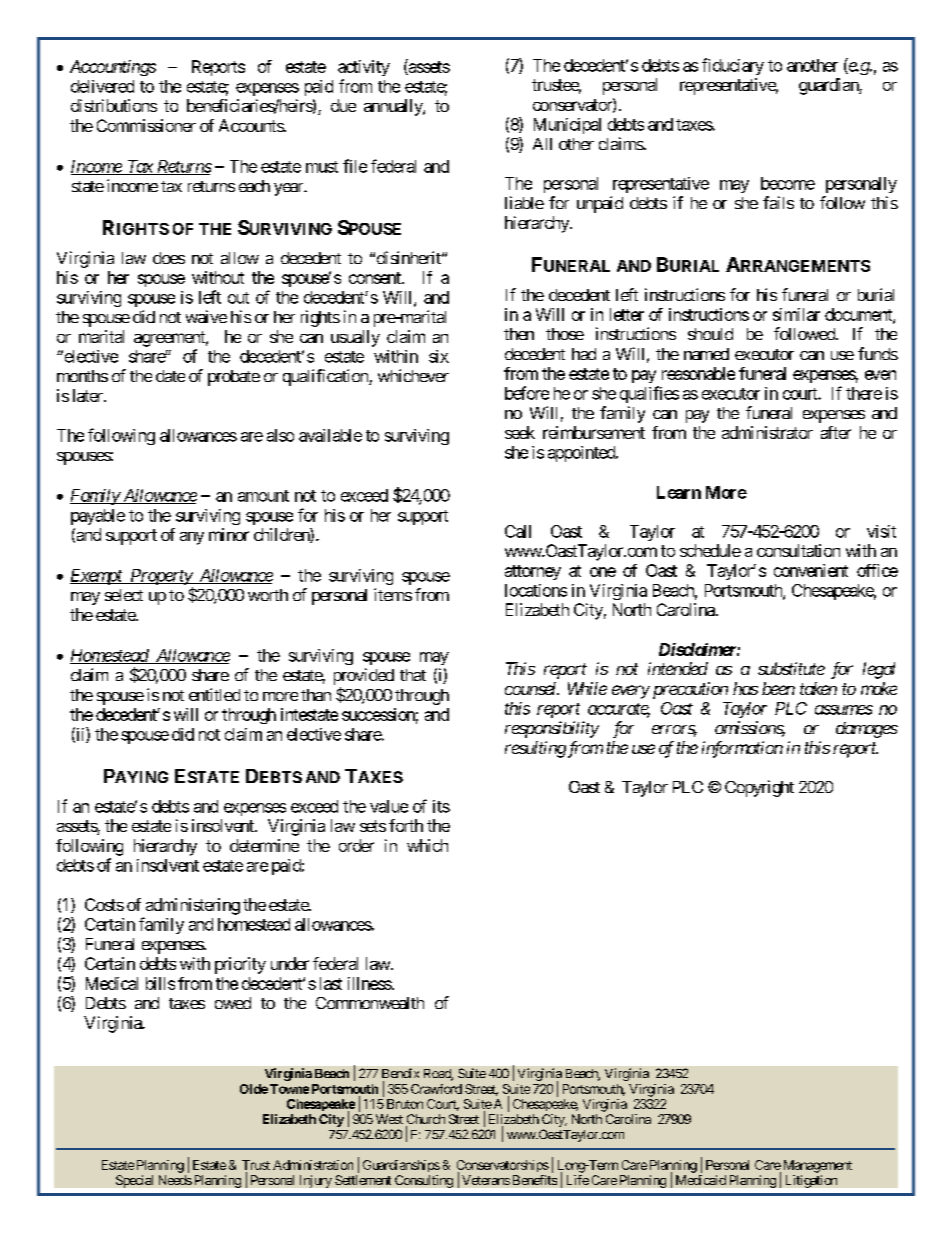 Image resolution: width=952 pixels, height=1233 pixels. I want to click on select, so click(124, 595).
